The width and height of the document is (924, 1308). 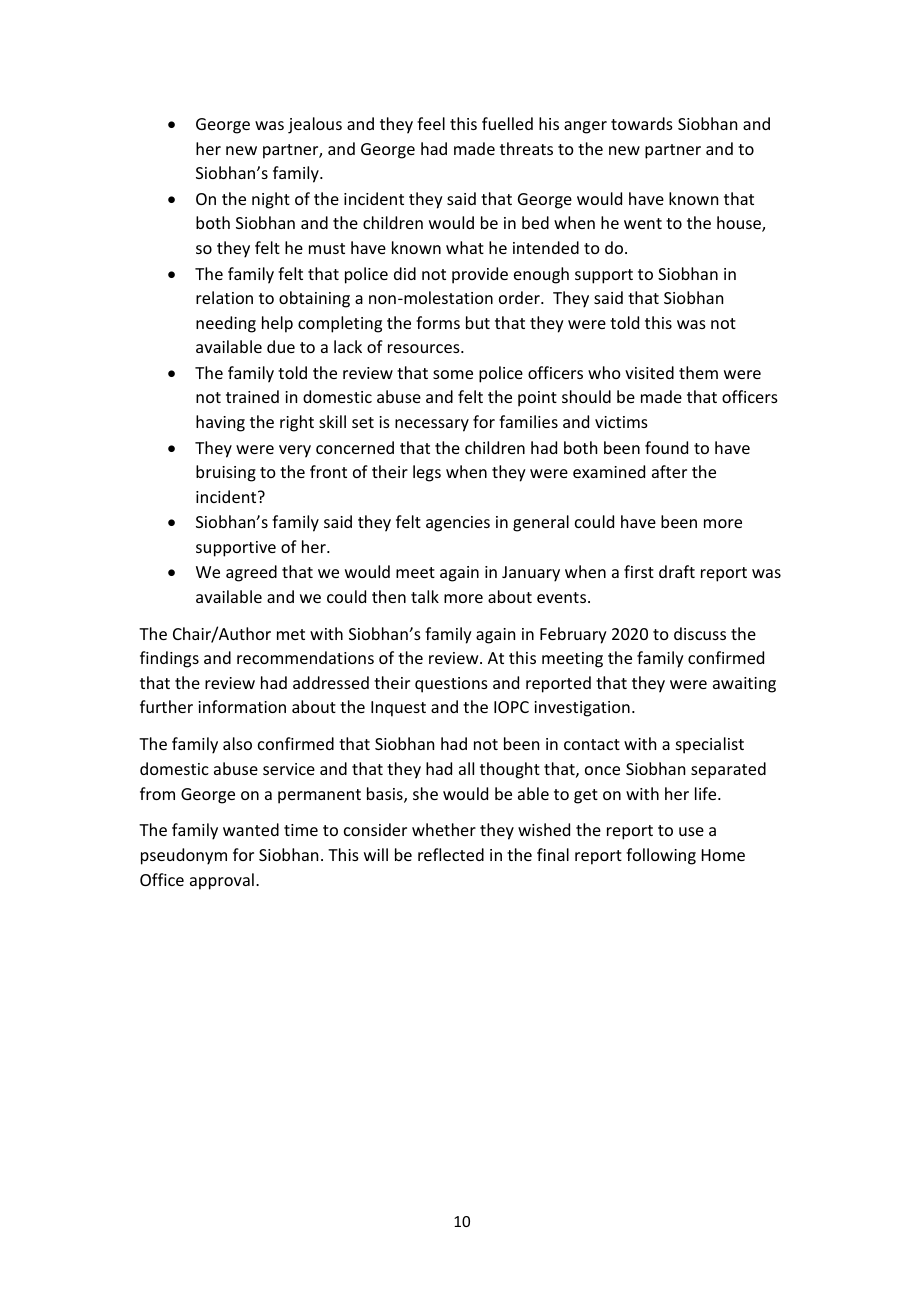 What do you see at coordinates (698, 372) in the document?
I see `them` at bounding box center [698, 372].
